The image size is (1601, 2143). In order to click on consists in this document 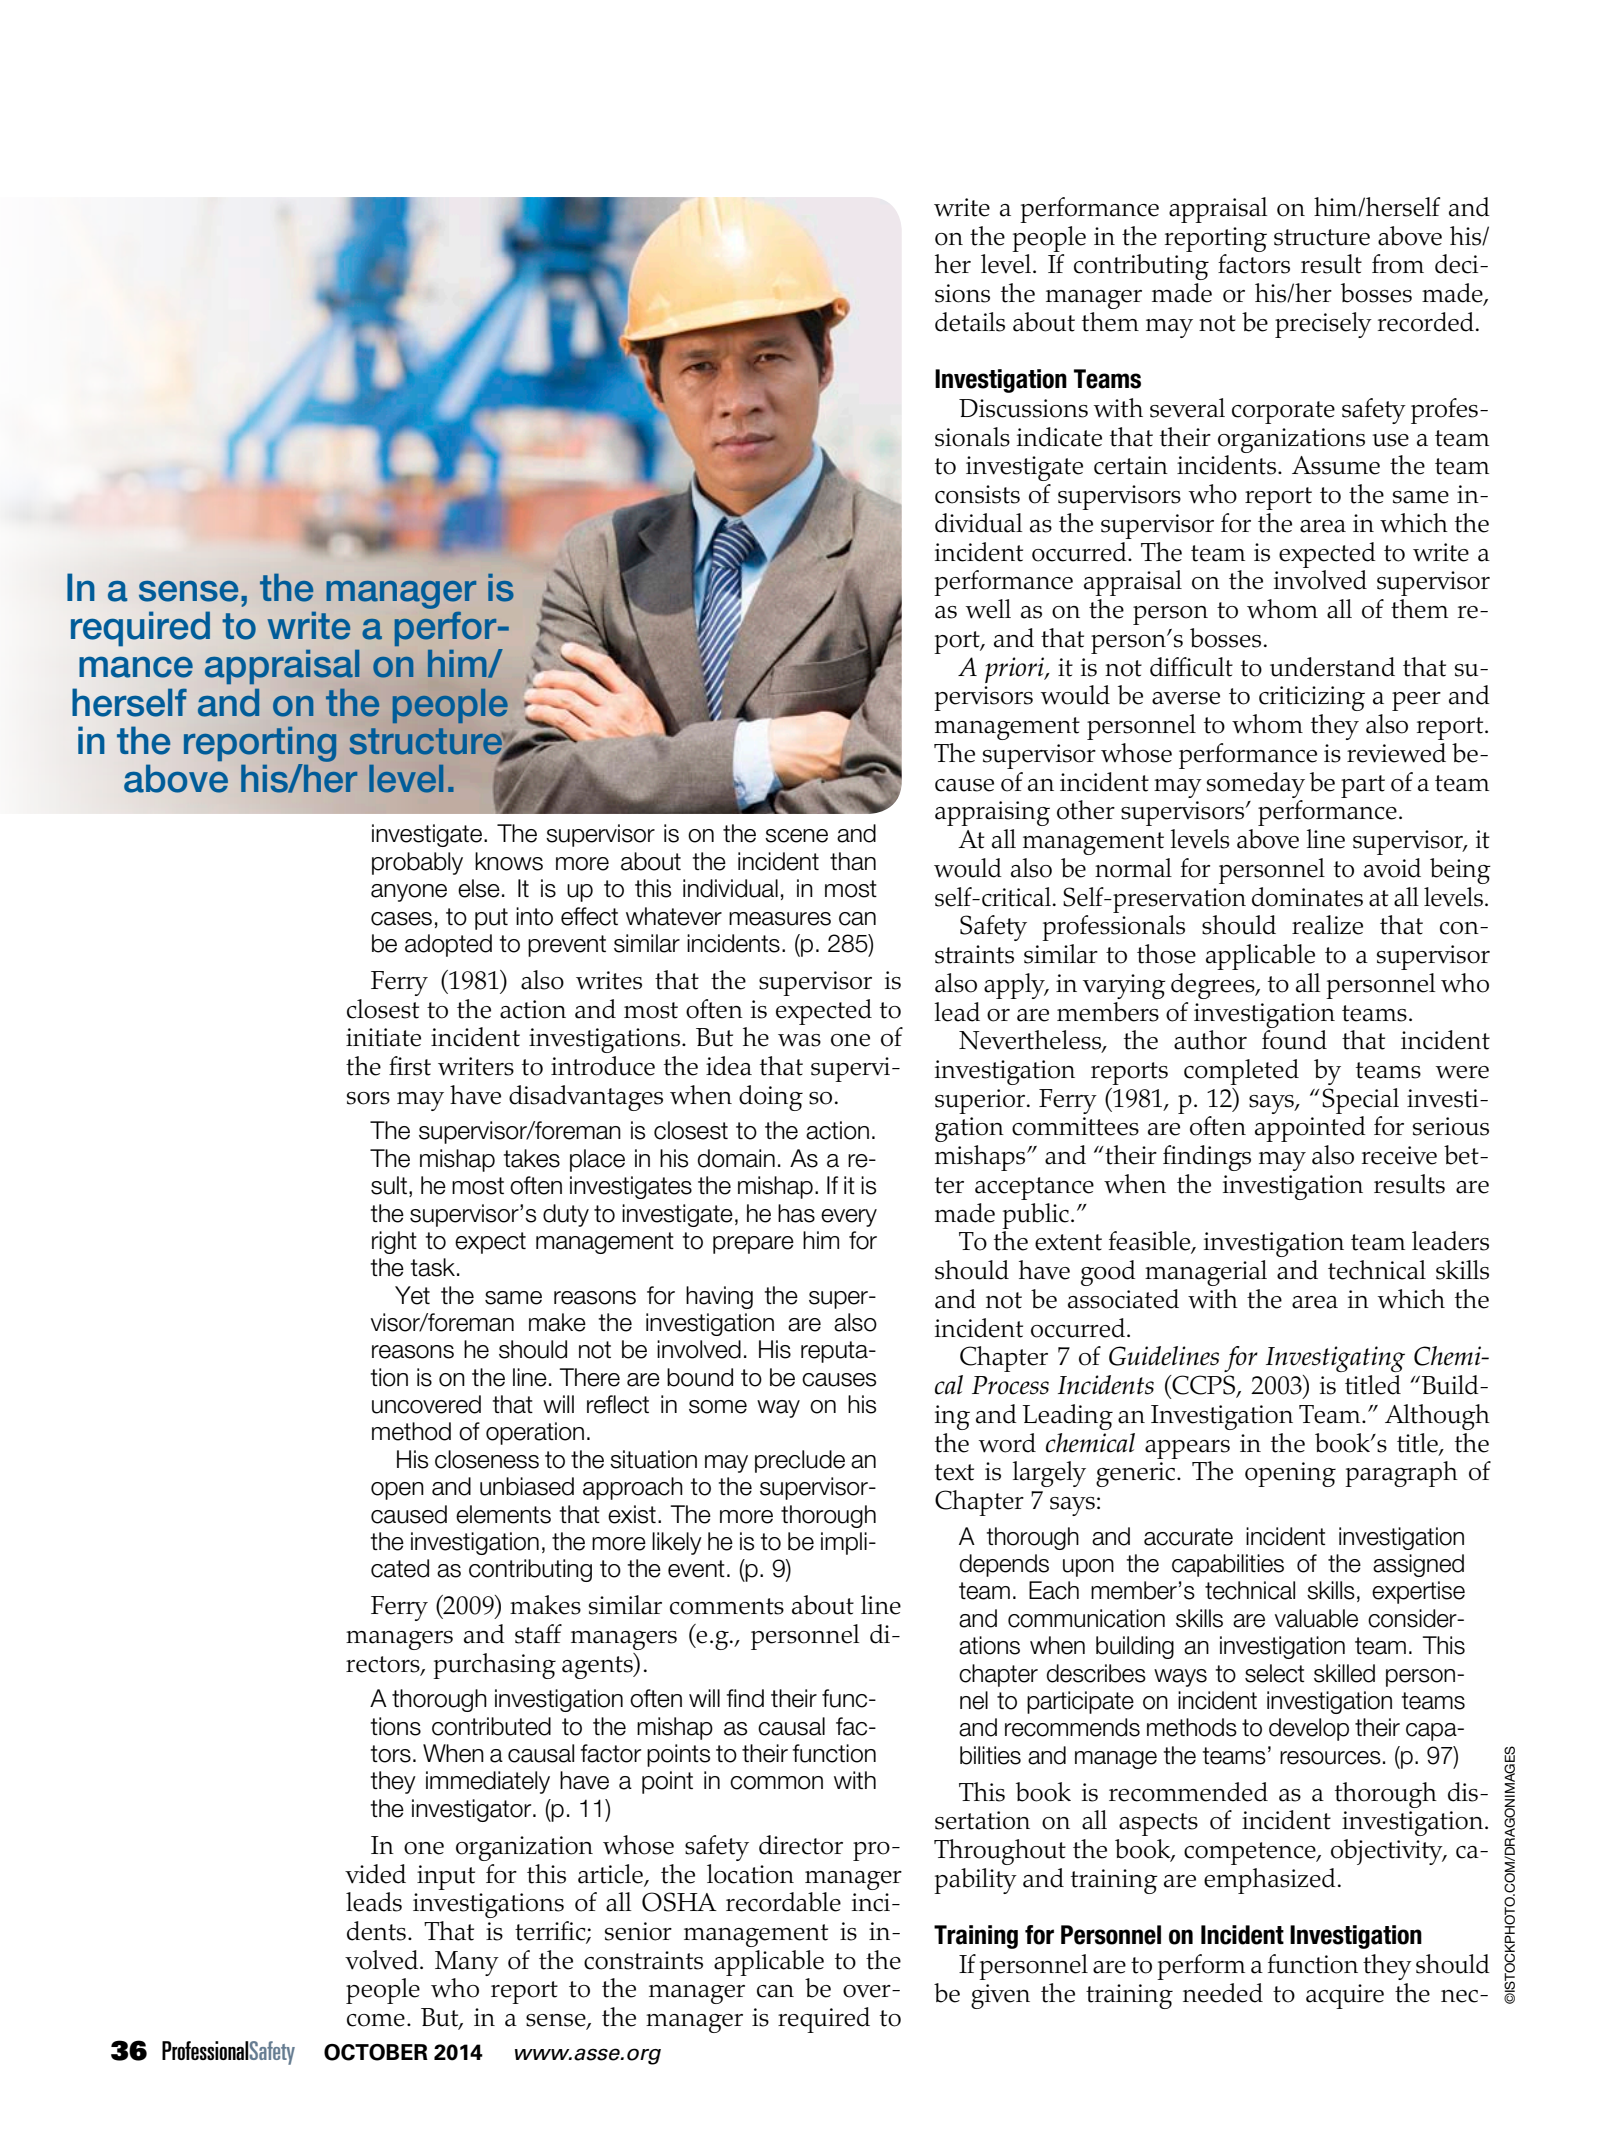, I will do `click(977, 494)`.
